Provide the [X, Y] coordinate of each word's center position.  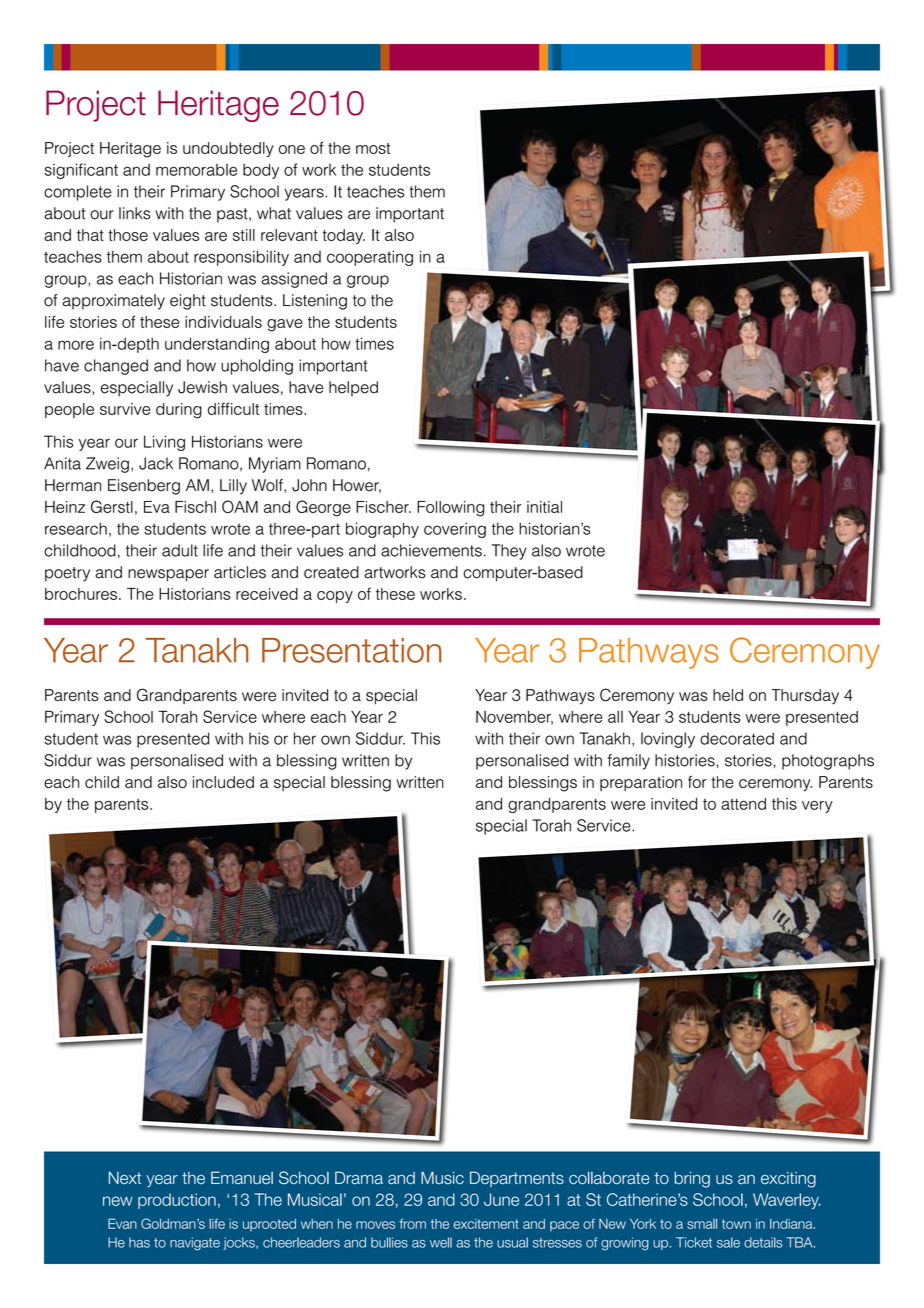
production [177, 1201]
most [373, 148]
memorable [196, 170]
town [736, 1224]
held [728, 695]
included [223, 782]
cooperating [370, 258]
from [413, 1223]
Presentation [351, 650]
